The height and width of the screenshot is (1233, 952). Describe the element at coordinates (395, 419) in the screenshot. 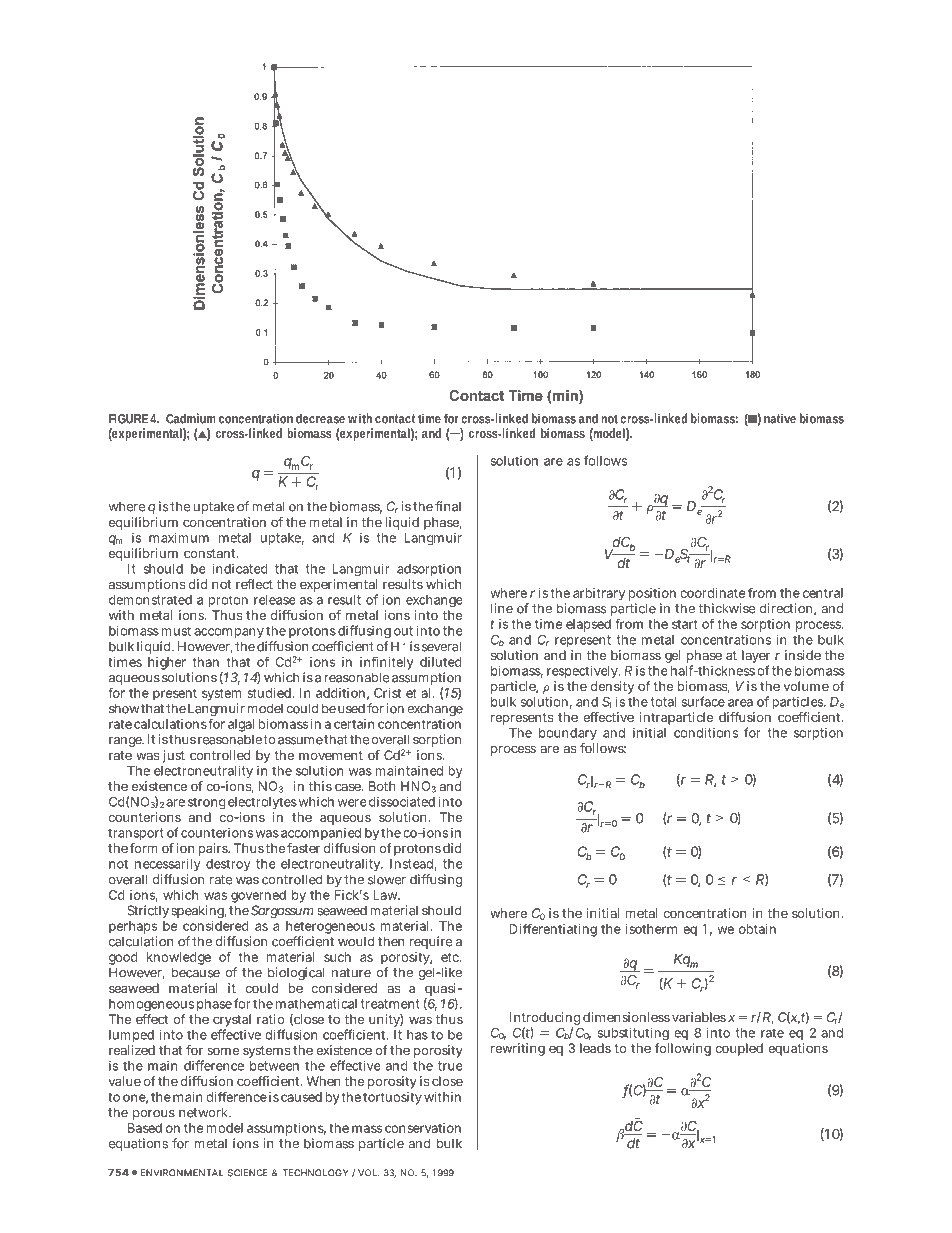

I see `contact` at that location.
